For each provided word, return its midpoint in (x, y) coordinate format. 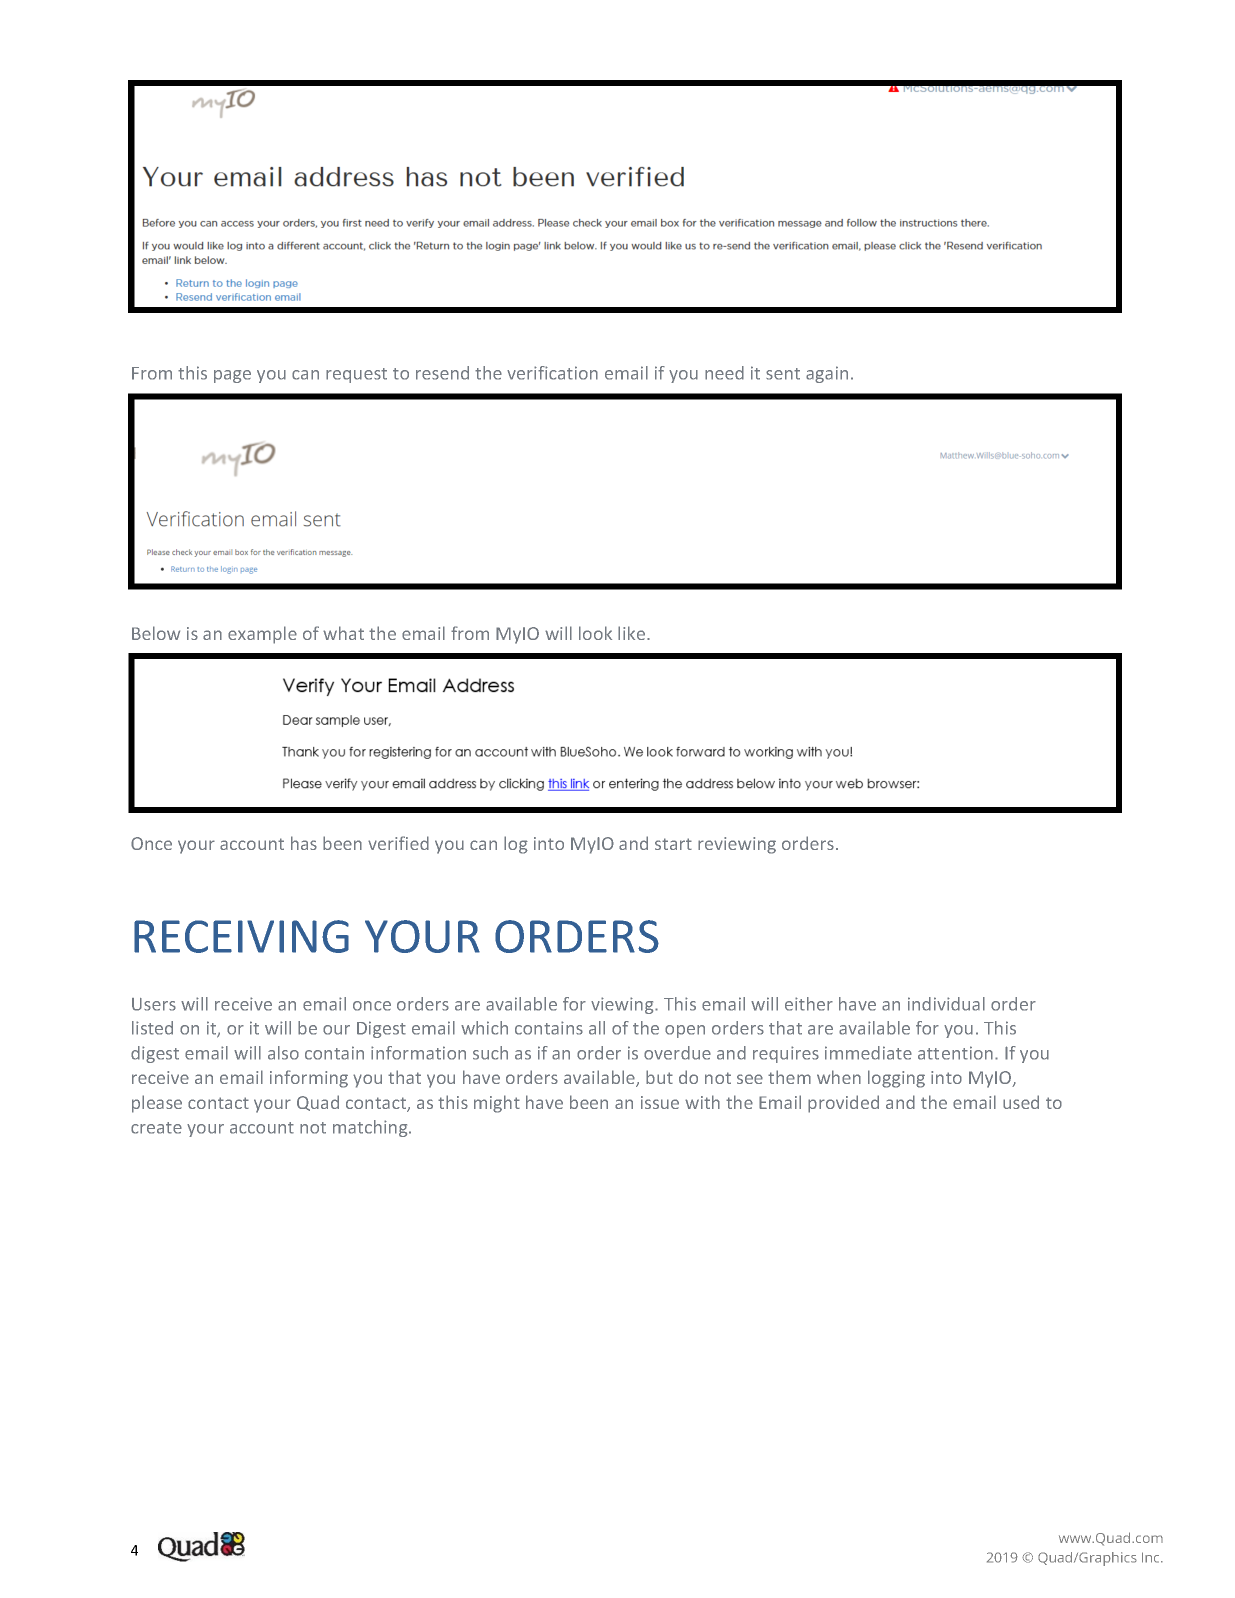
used (1021, 1102)
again (827, 374)
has (304, 843)
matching (371, 1128)
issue (660, 1102)
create (156, 1128)
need (724, 373)
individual (946, 1004)
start (673, 844)
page (232, 376)
